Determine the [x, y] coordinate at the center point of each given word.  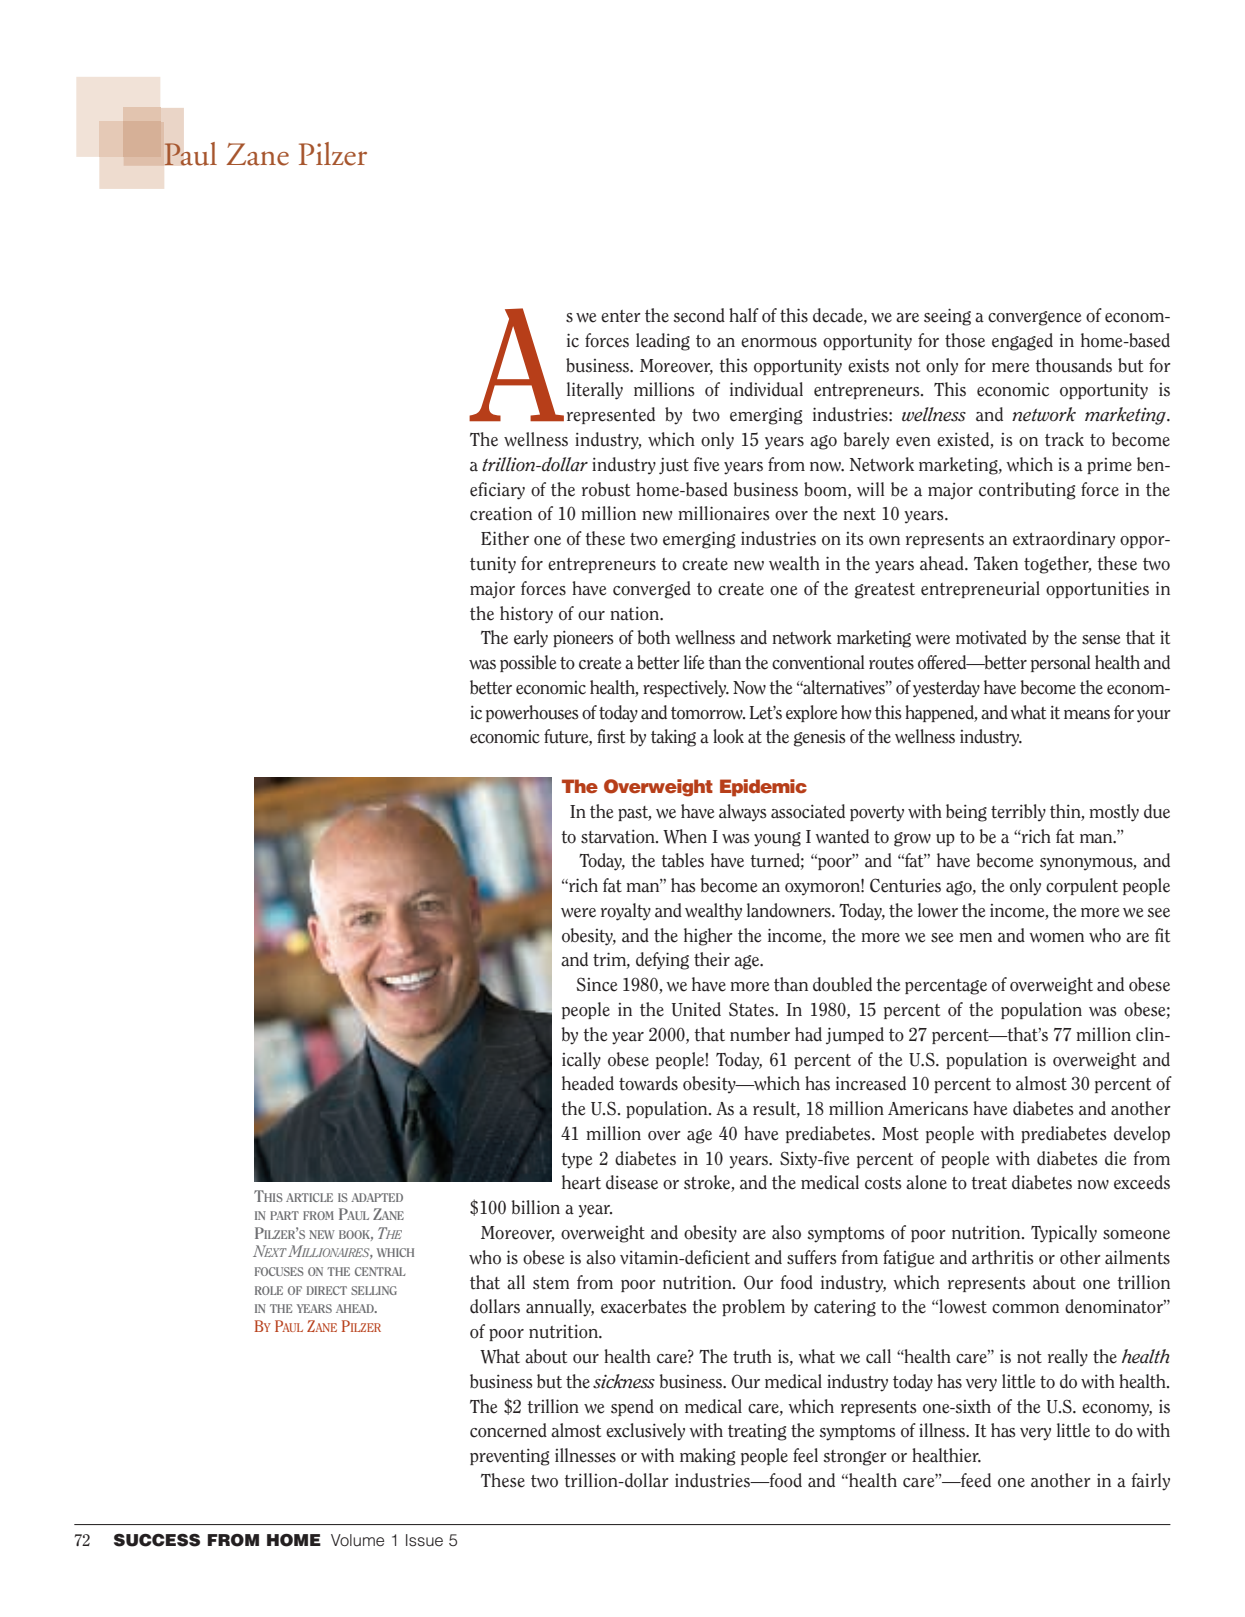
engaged [1022, 342]
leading [663, 342]
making [708, 1457]
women [1056, 938]
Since [596, 984]
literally [595, 391]
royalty [626, 912]
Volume [357, 1540]
